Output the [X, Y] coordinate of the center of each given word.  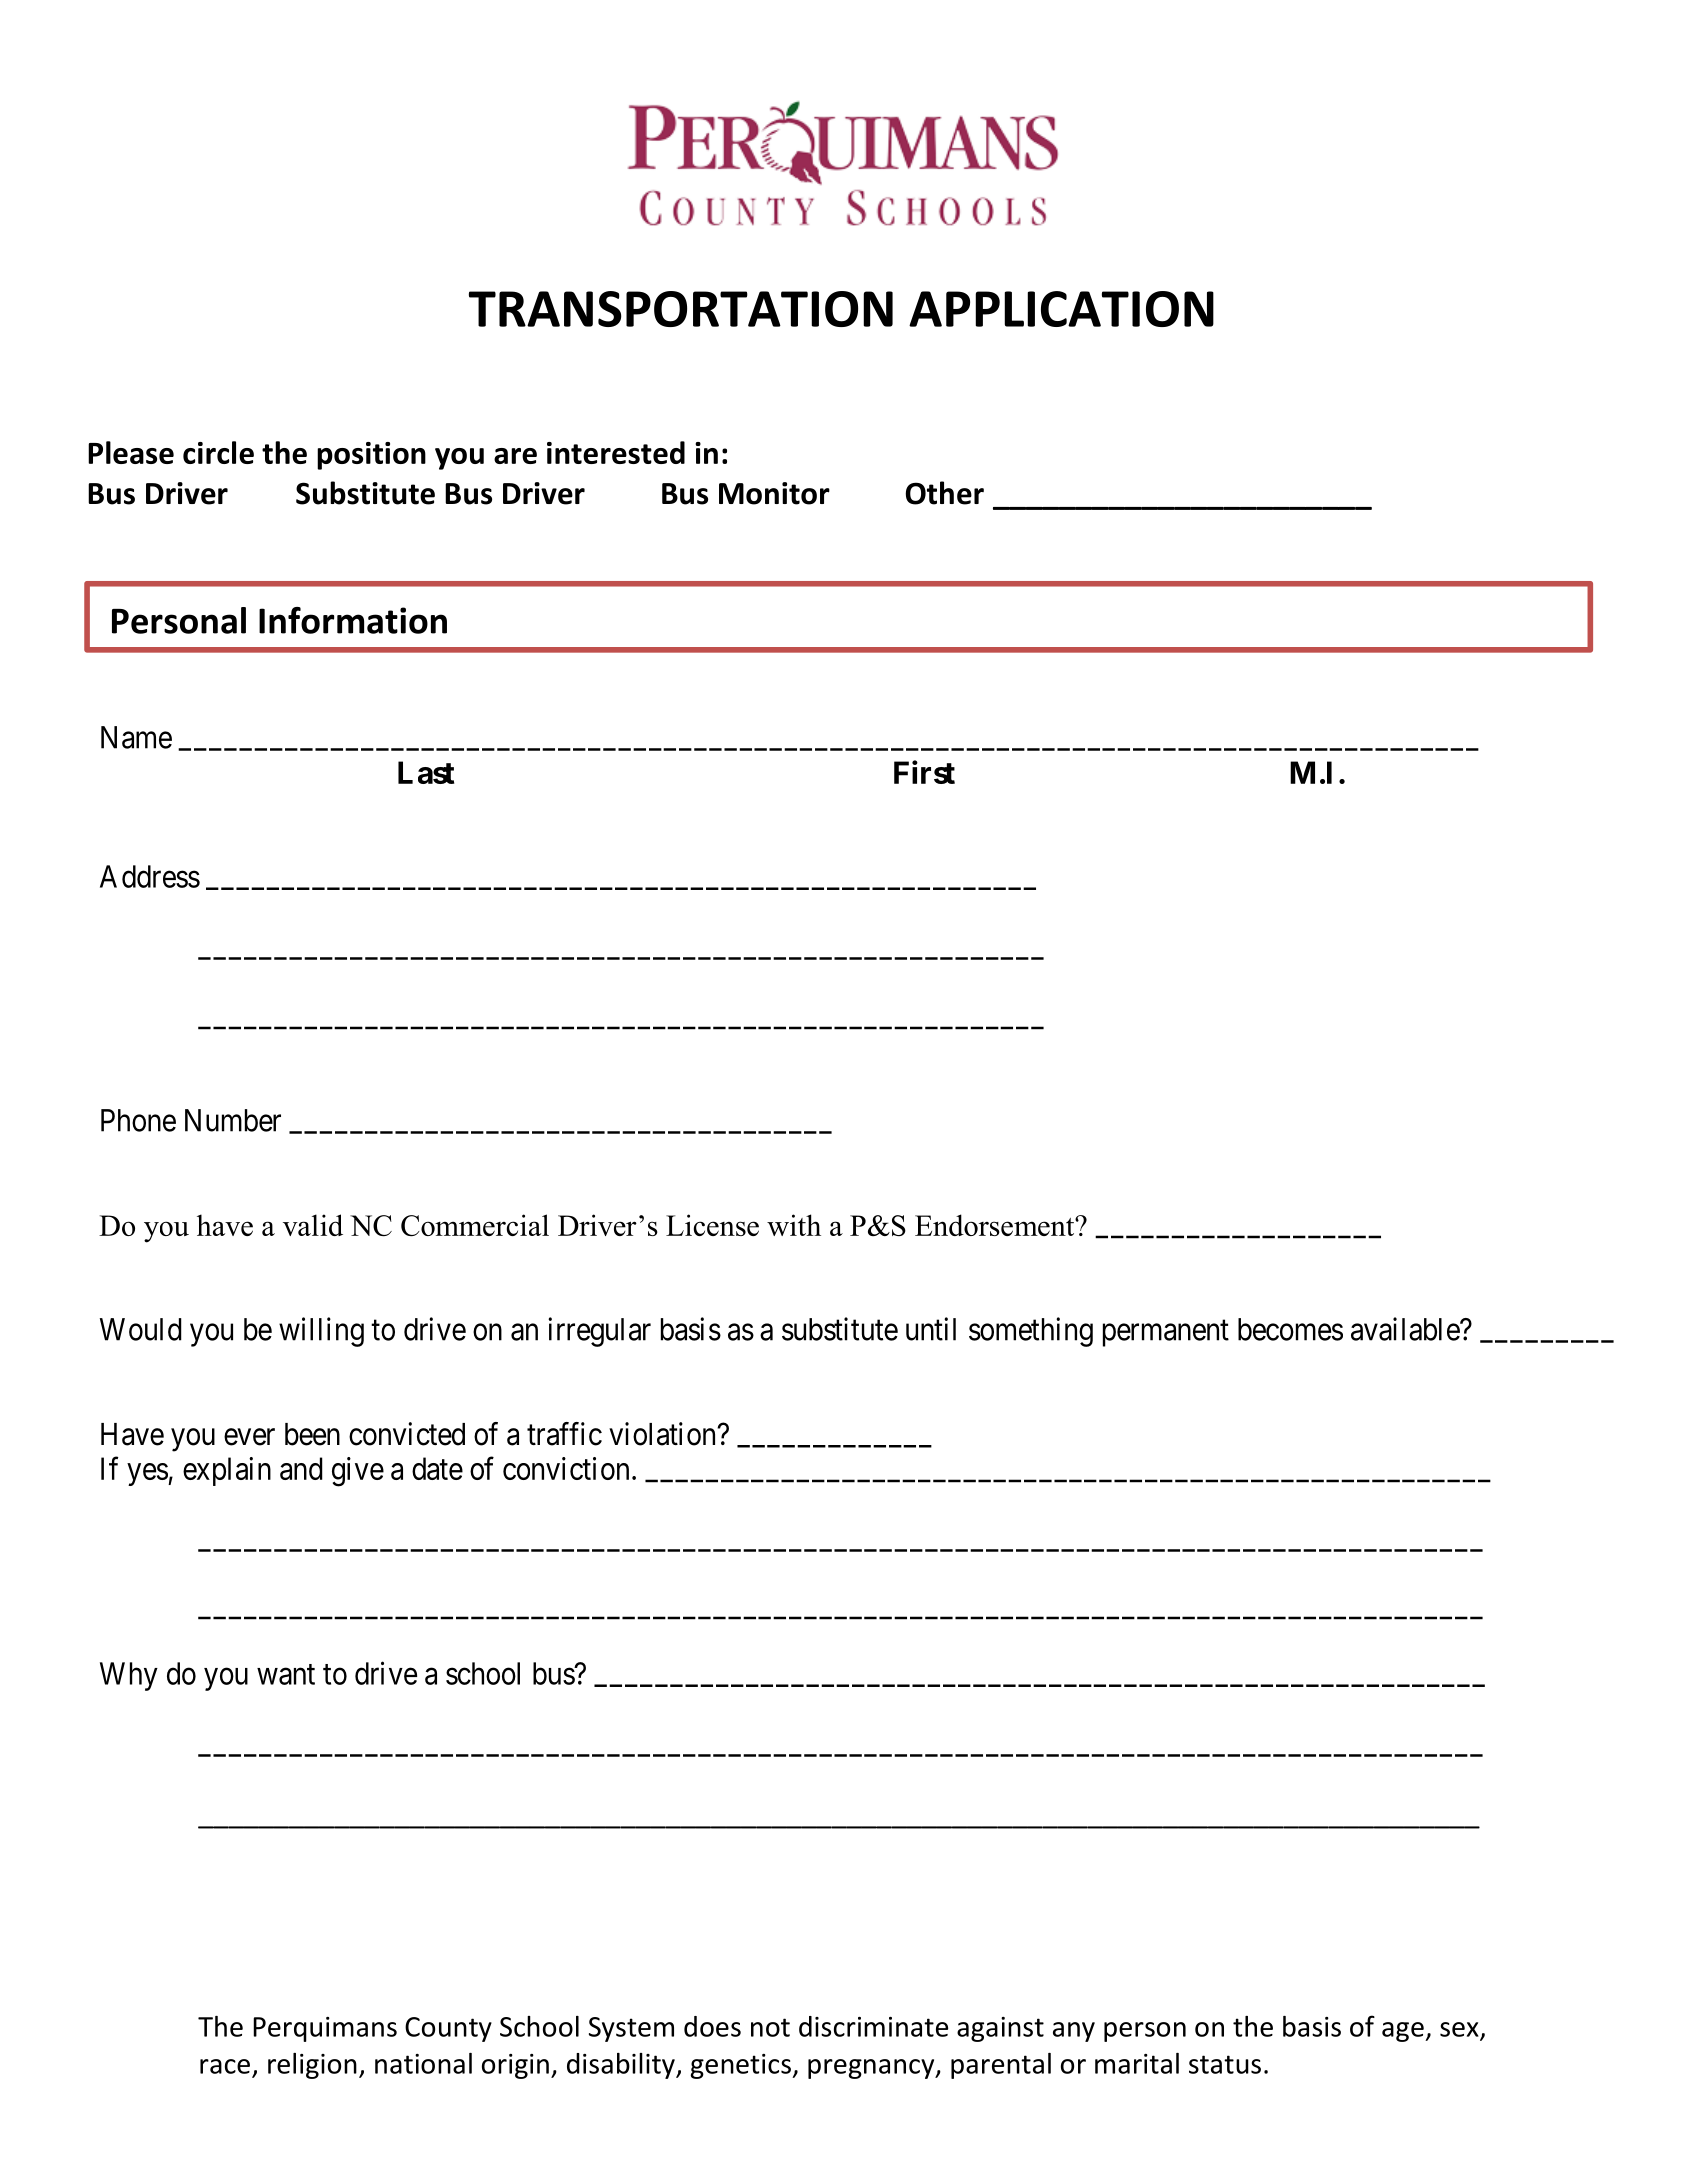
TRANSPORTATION [681, 309]
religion [312, 2066]
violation [663, 1434]
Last [426, 772]
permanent [1166, 1333]
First [924, 772]
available [1406, 1329]
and [301, 1468]
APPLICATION [1061, 309]
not [770, 2027]
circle [218, 452]
